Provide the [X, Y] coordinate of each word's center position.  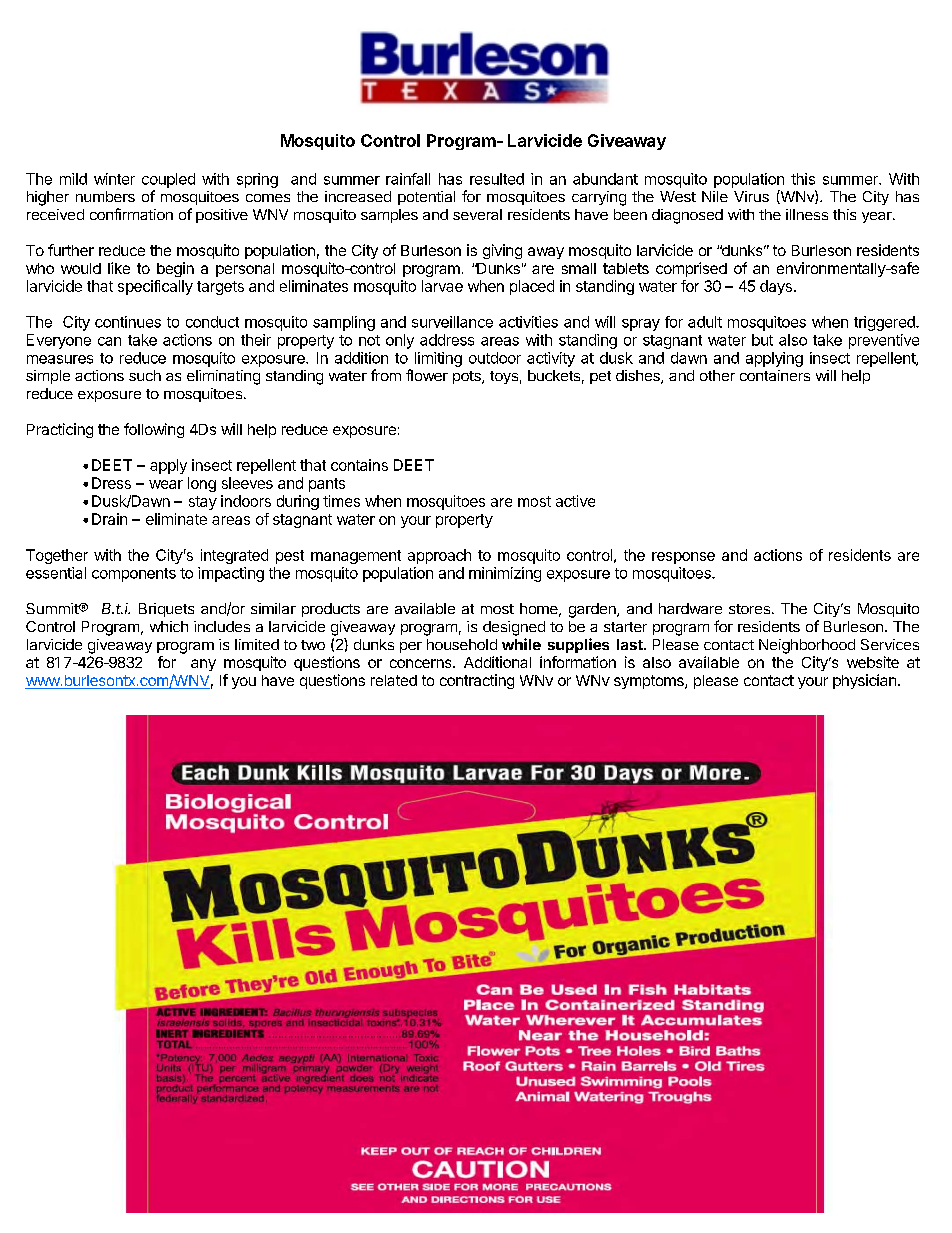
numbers [105, 196]
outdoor [495, 358]
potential [426, 198]
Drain [109, 519]
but [762, 340]
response [683, 558]
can [109, 341]
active [575, 501]
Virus [751, 196]
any [203, 665]
